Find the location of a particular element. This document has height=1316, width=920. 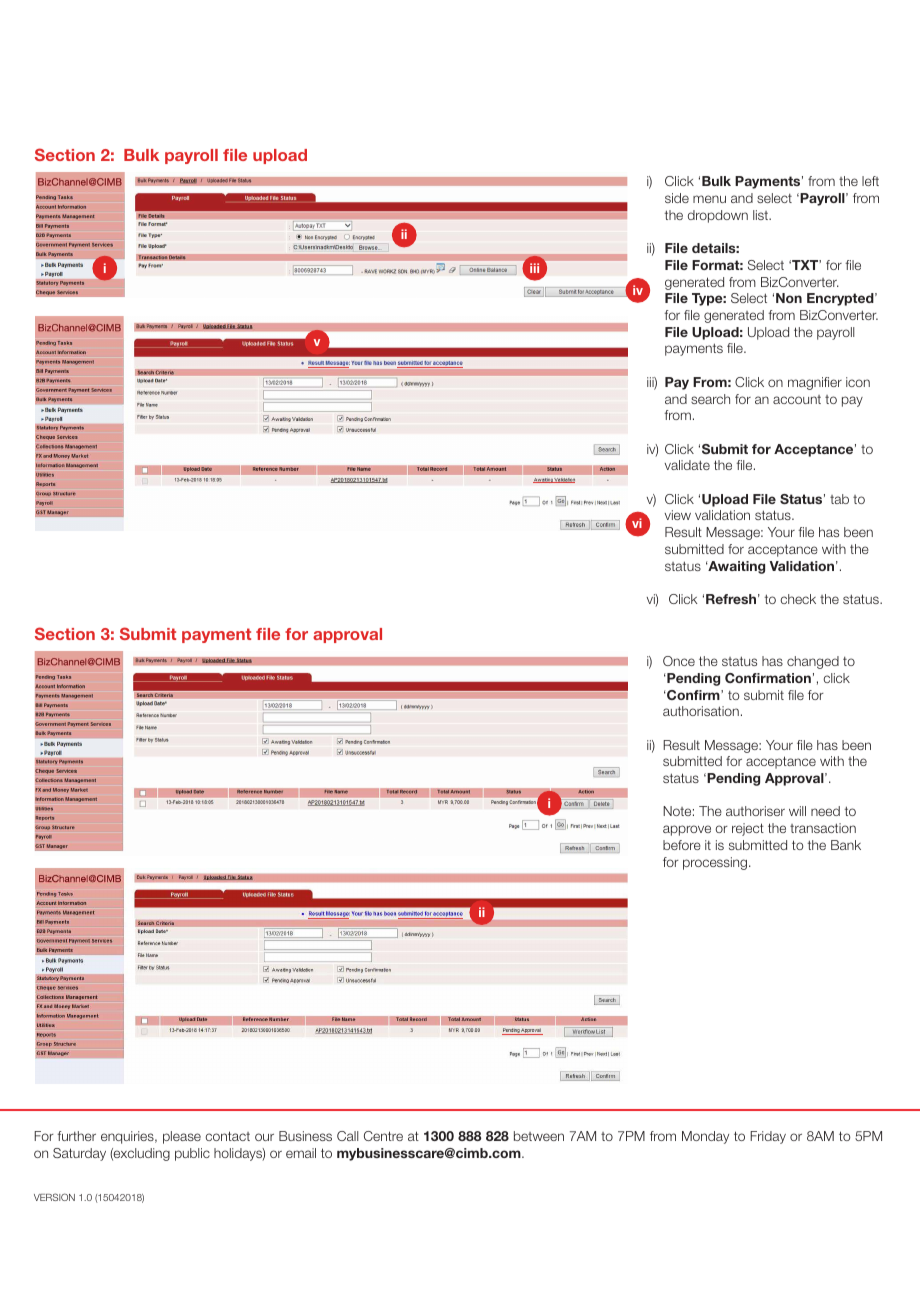

list is located at coordinates (762, 215).
